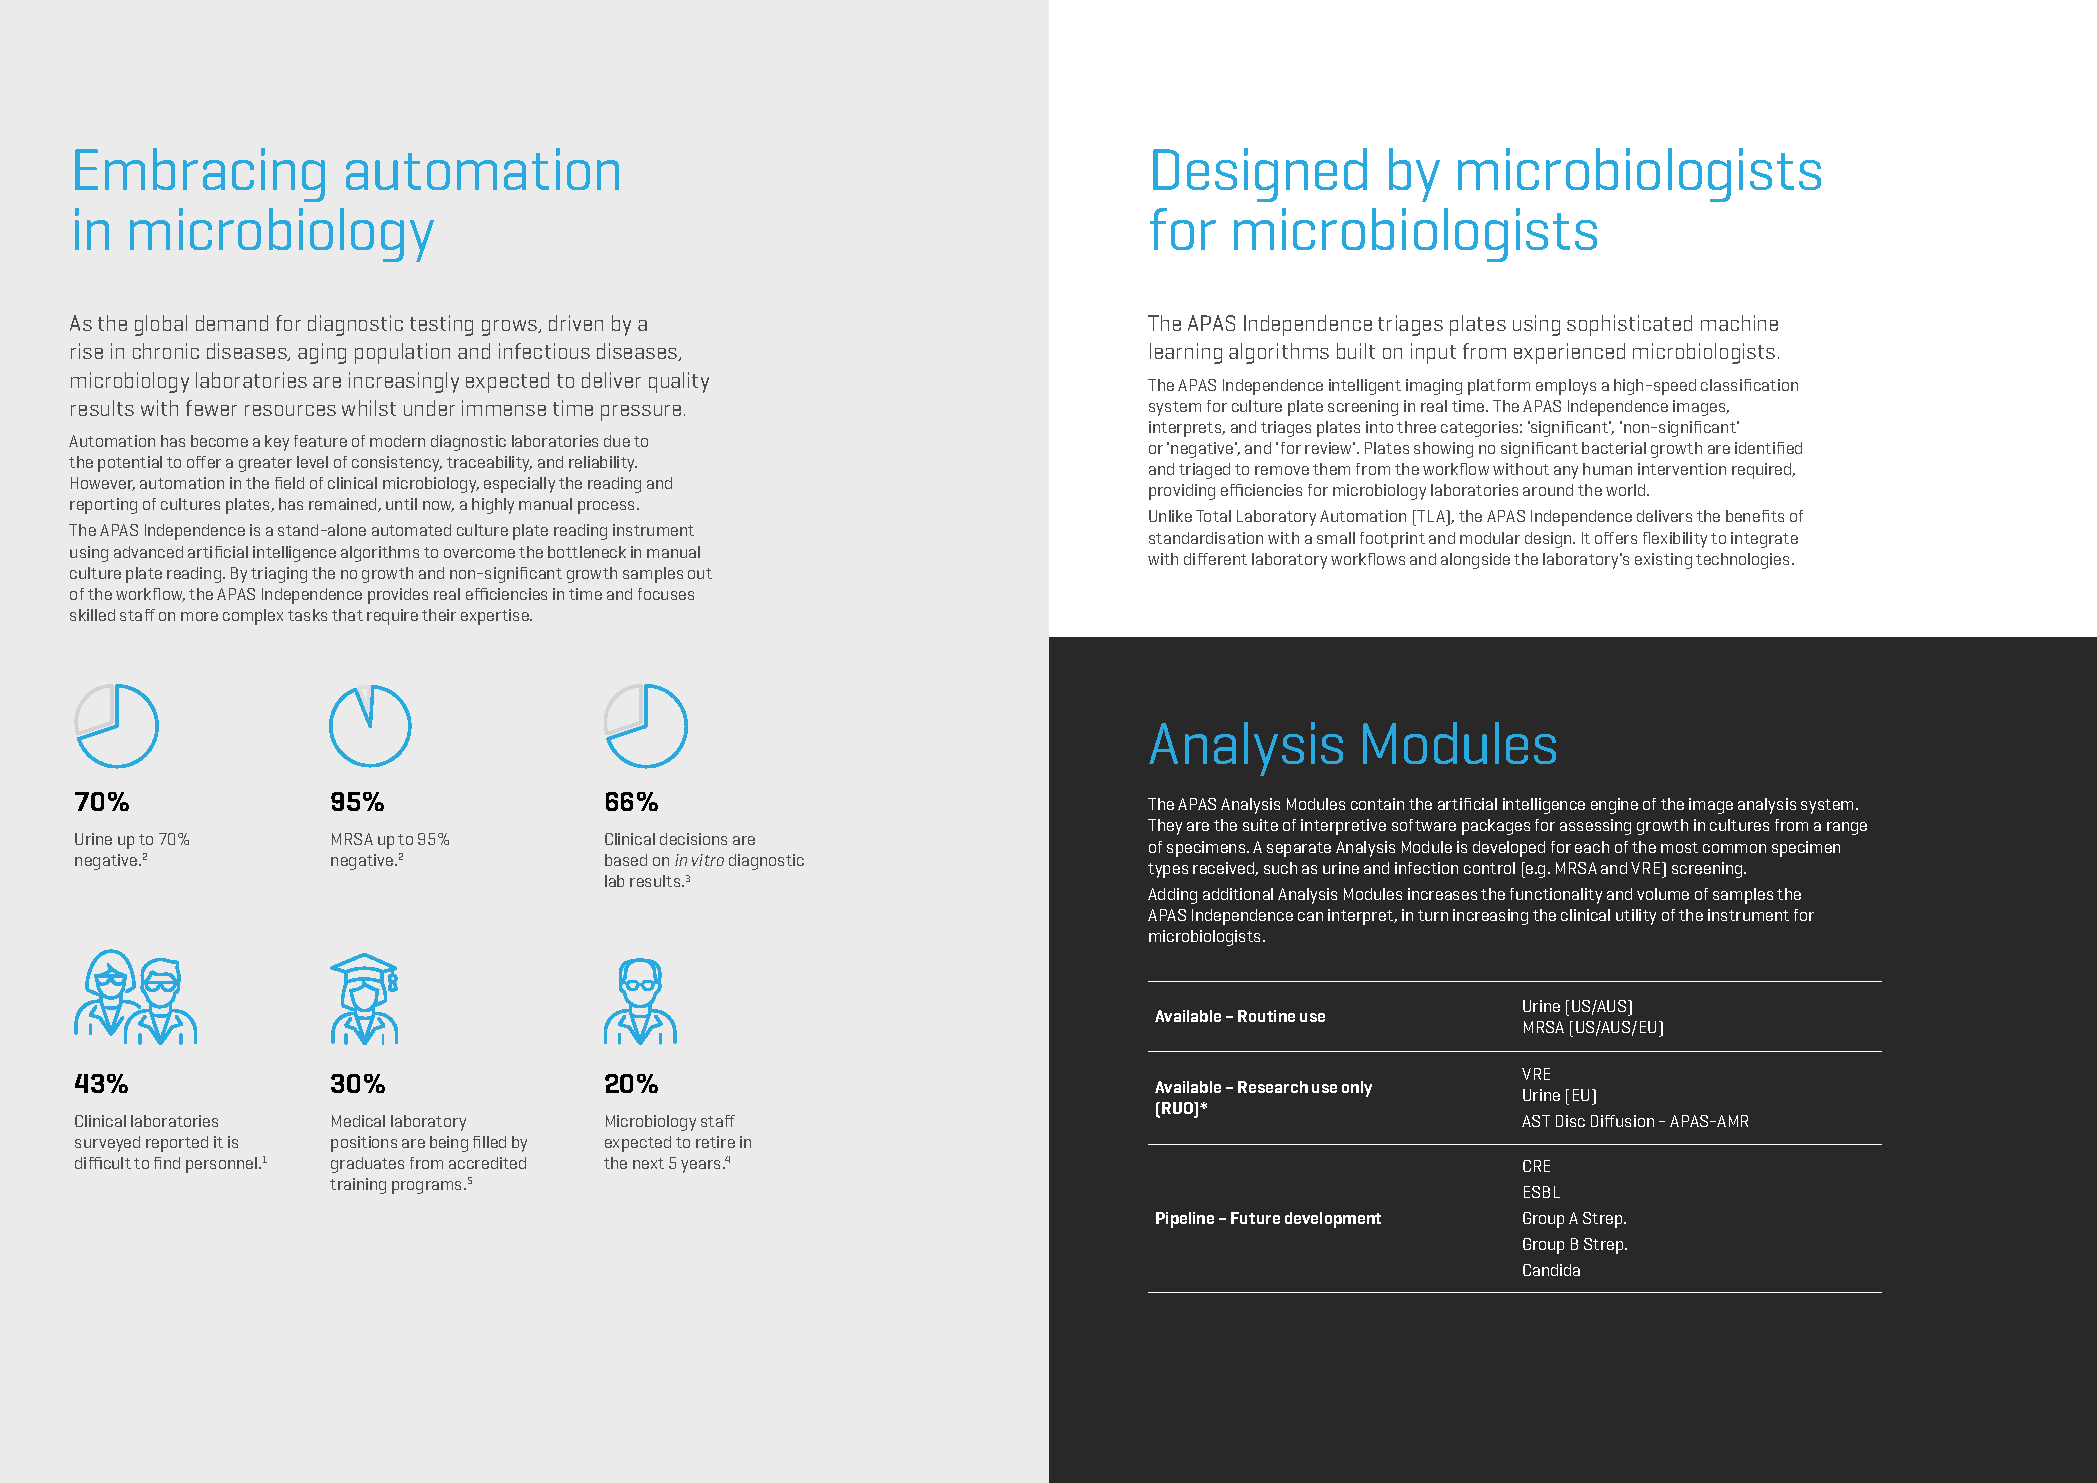 Image resolution: width=2097 pixels, height=1483 pixels. Describe the element at coordinates (253, 617) in the screenshot. I see `complex` at that location.
